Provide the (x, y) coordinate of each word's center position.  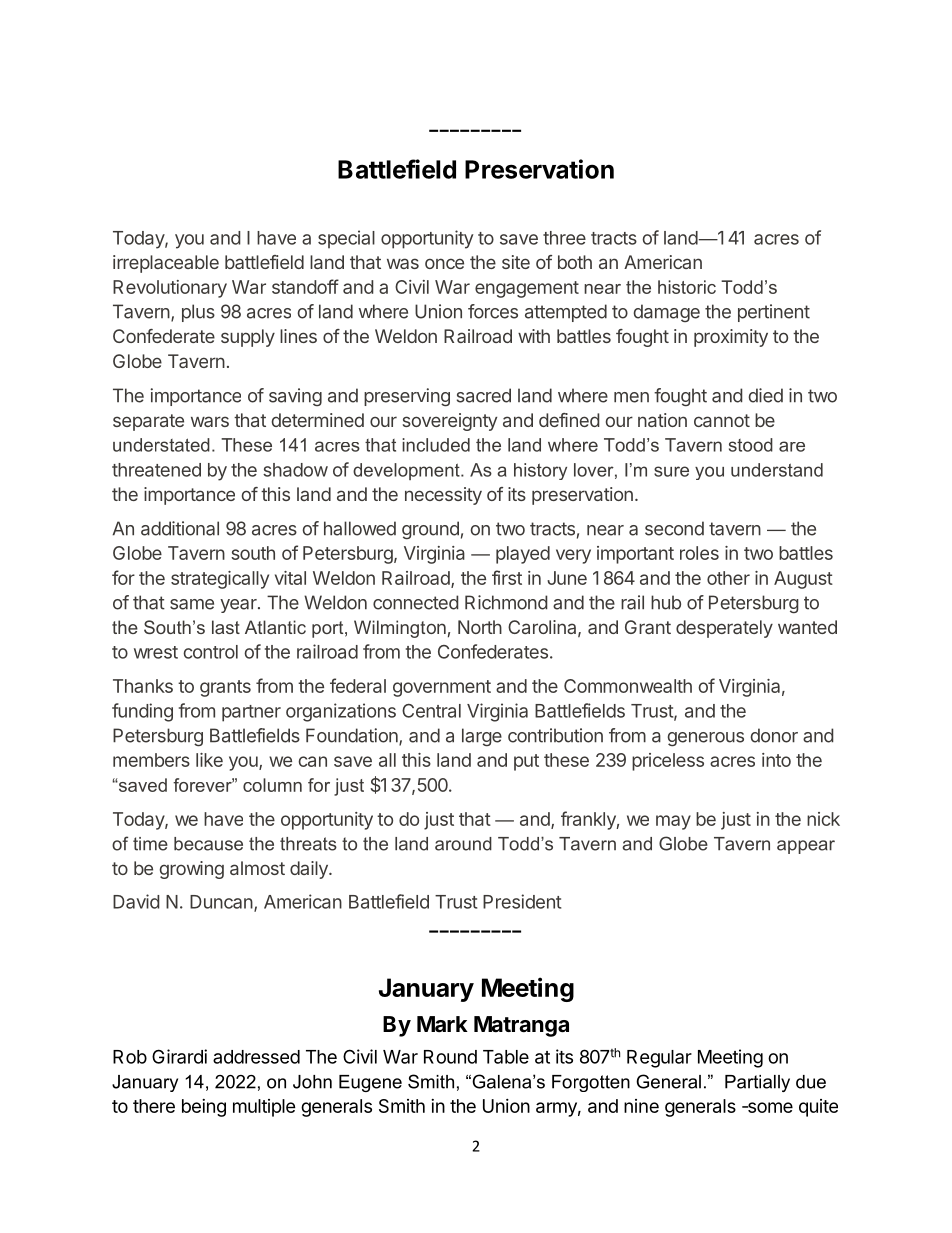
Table (506, 1057)
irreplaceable (166, 264)
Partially (757, 1083)
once (444, 263)
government (442, 688)
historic (687, 287)
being (204, 1108)
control (210, 652)
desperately (724, 629)
